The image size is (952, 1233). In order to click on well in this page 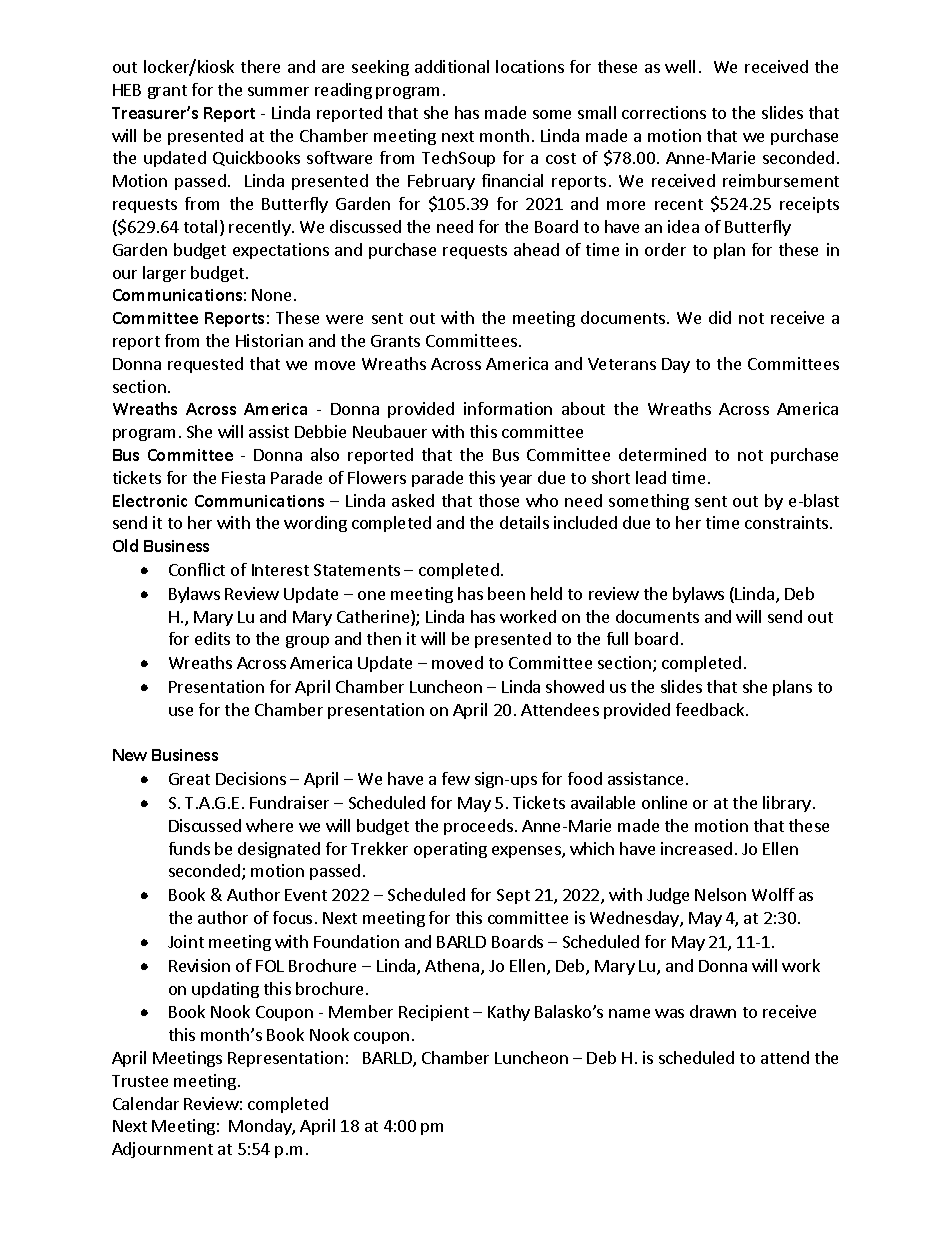, I will do `click(680, 66)`.
